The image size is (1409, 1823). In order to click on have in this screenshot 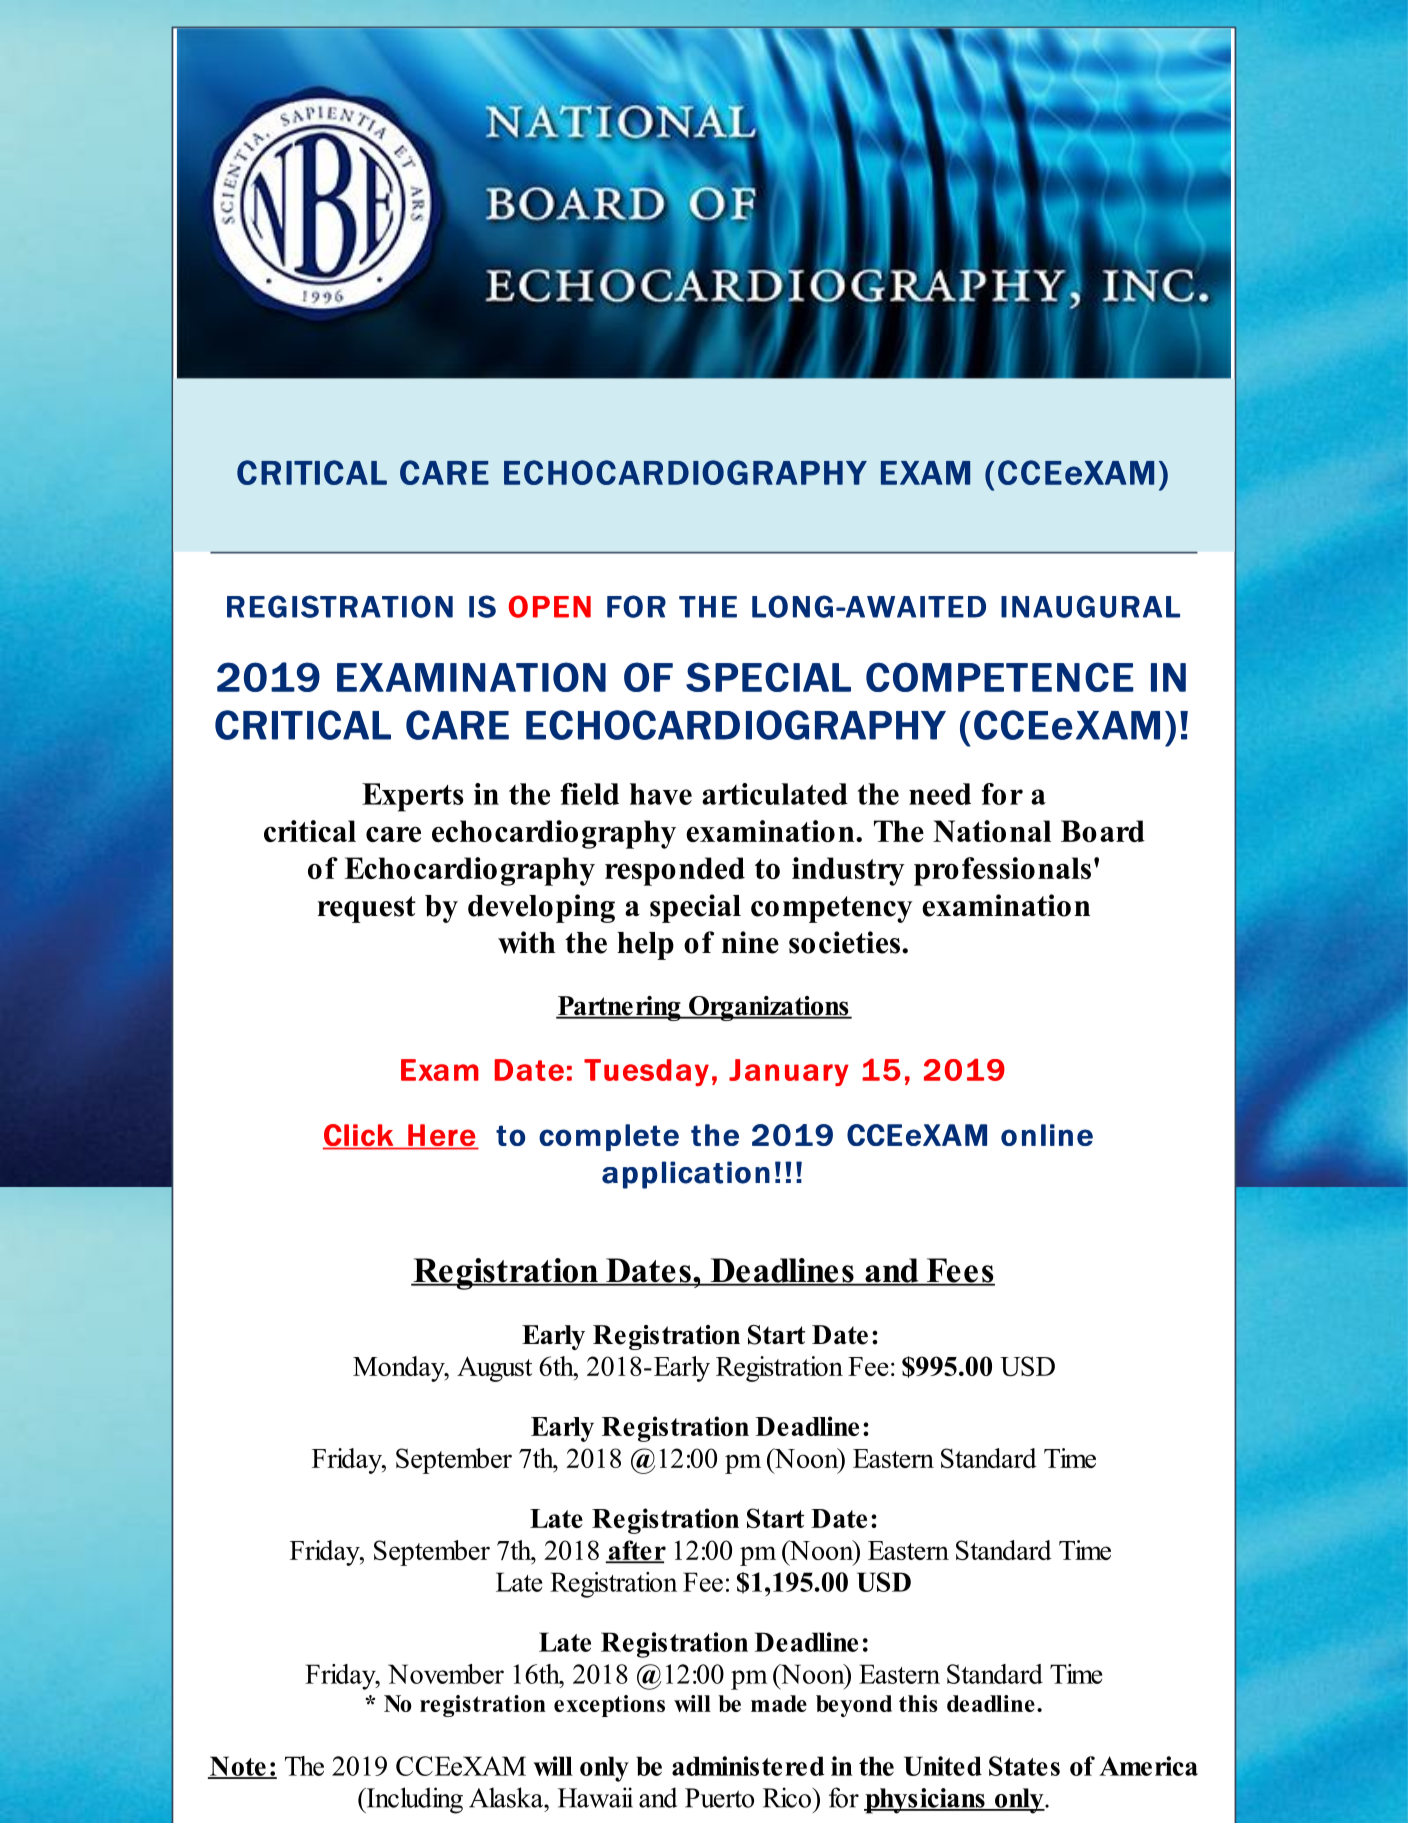, I will do `click(661, 794)`.
